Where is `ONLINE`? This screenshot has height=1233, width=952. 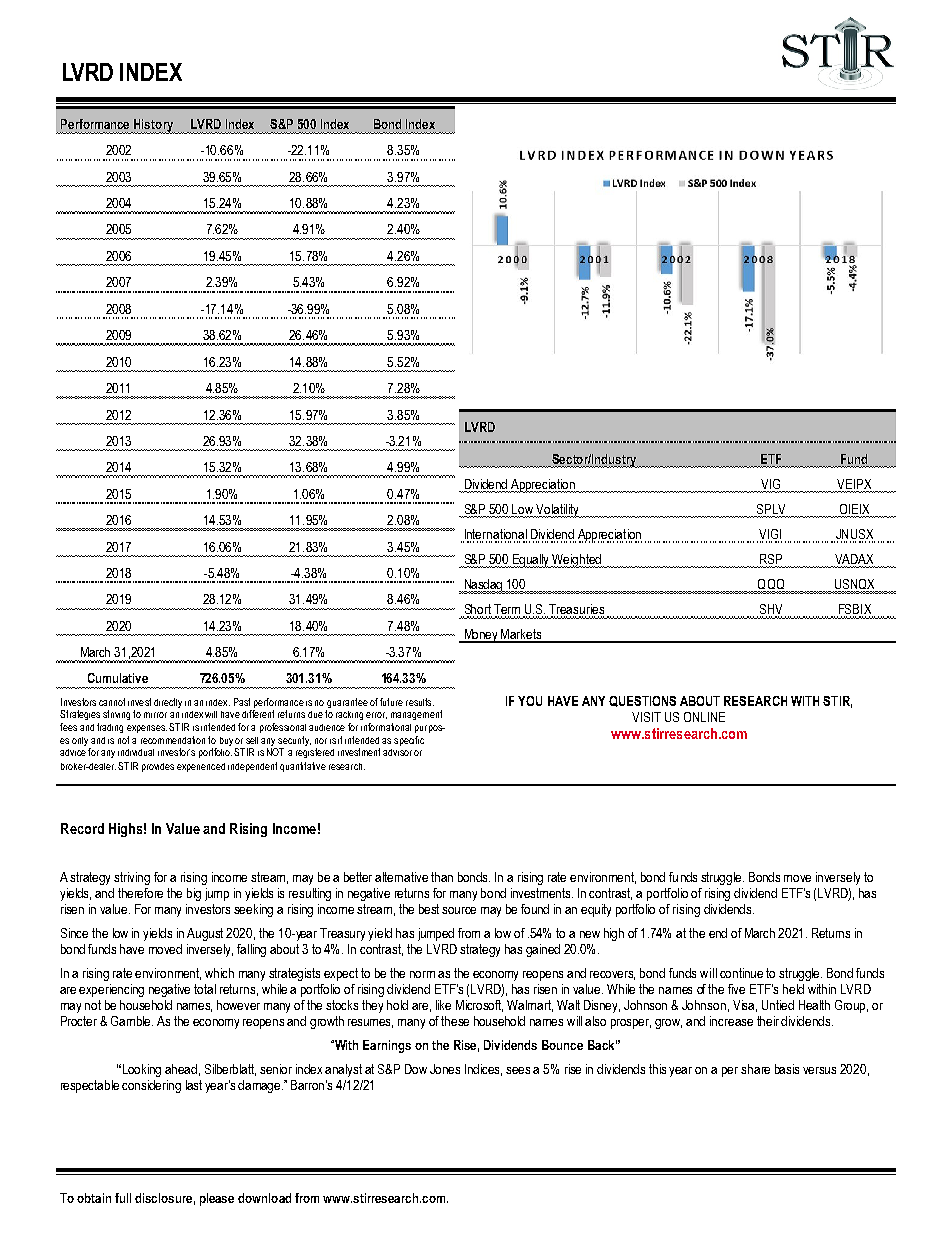
ONLINE is located at coordinates (704, 717).
